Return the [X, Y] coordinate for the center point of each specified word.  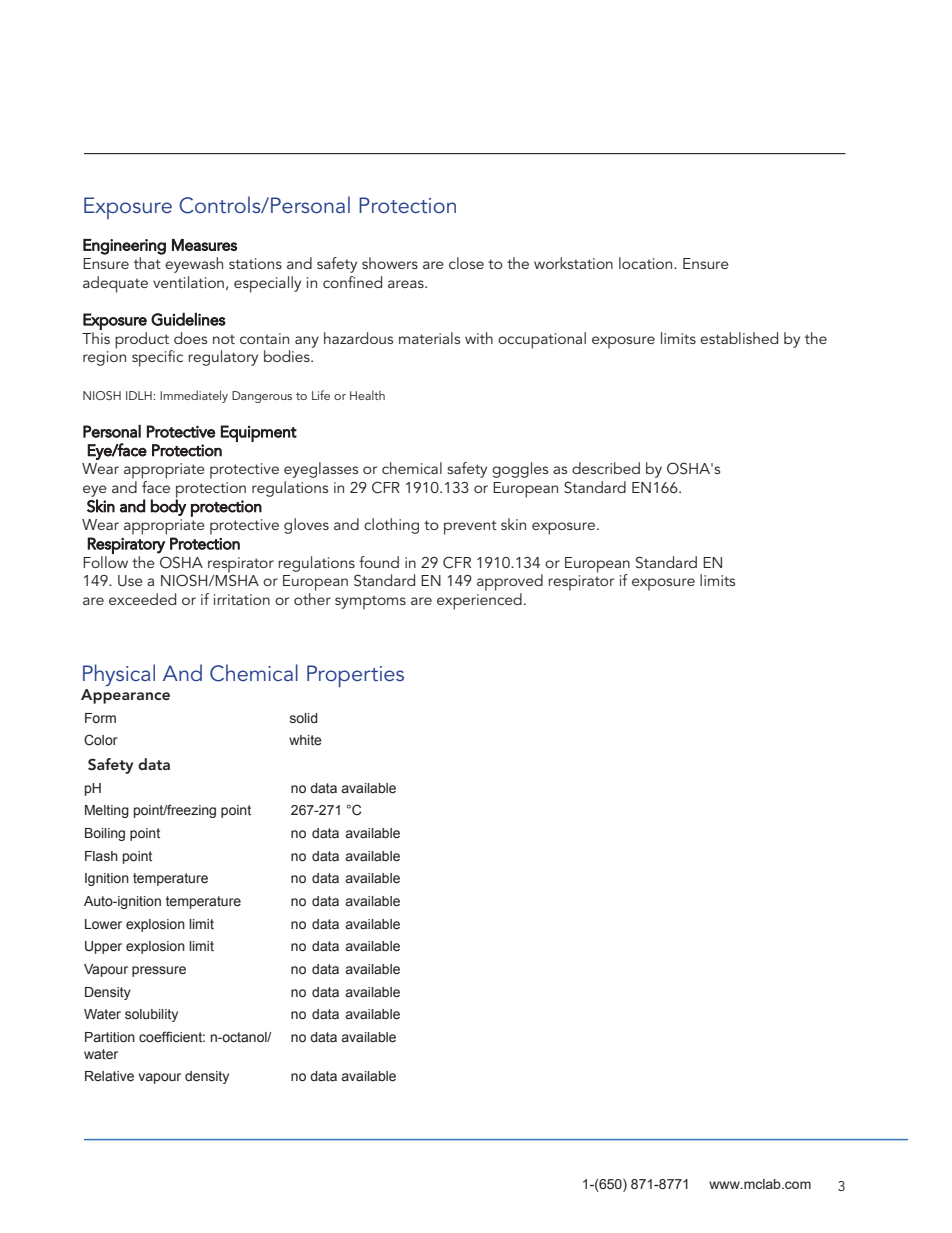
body [169, 506]
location [647, 263]
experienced [479, 601]
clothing [391, 526]
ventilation [188, 282]
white [305, 740]
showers [390, 263]
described [606, 468]
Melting [107, 811]
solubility [151, 1015]
